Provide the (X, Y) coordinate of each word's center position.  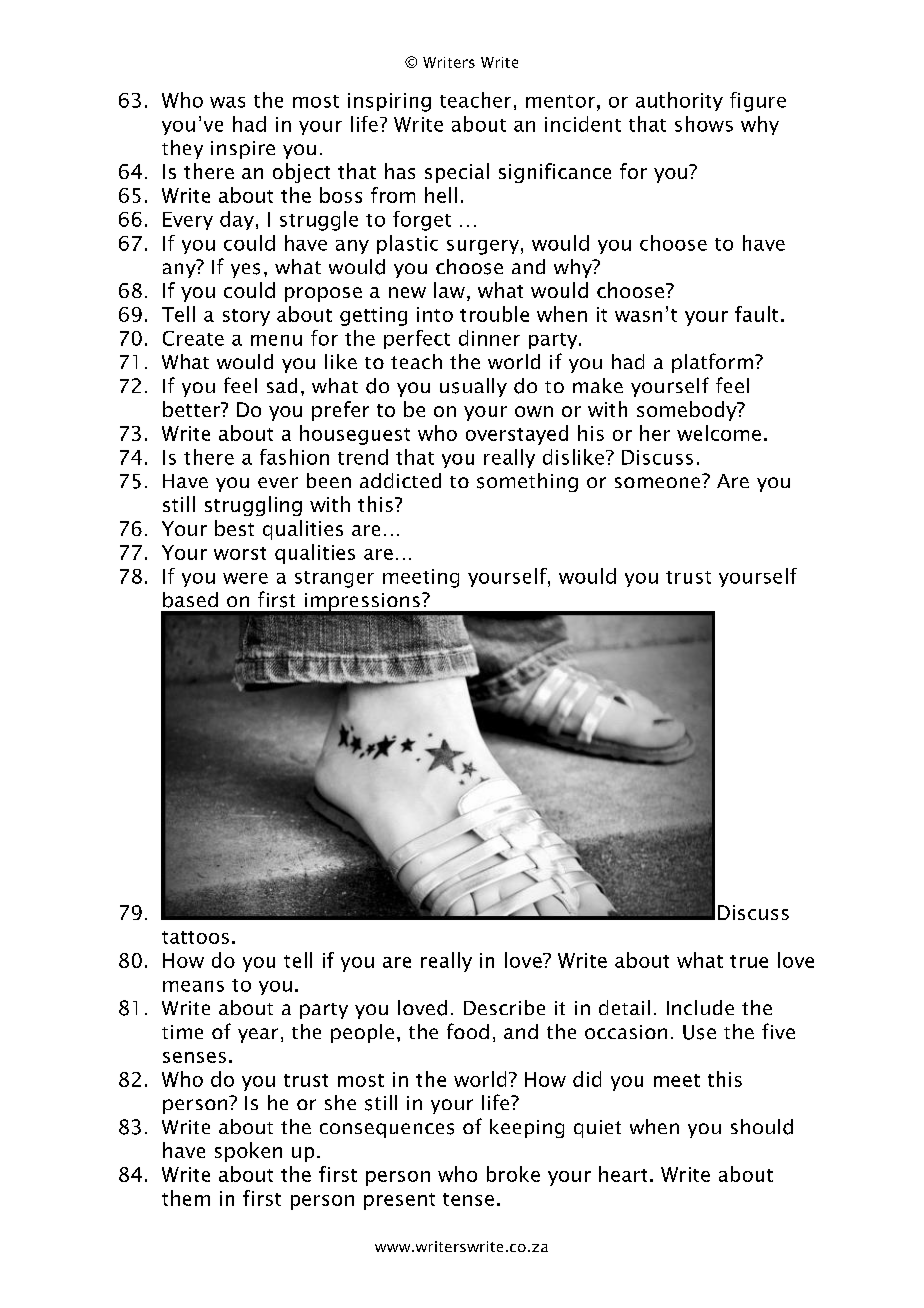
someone (657, 482)
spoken (248, 1152)
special (457, 173)
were (245, 578)
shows (704, 124)
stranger (334, 579)
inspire (243, 150)
